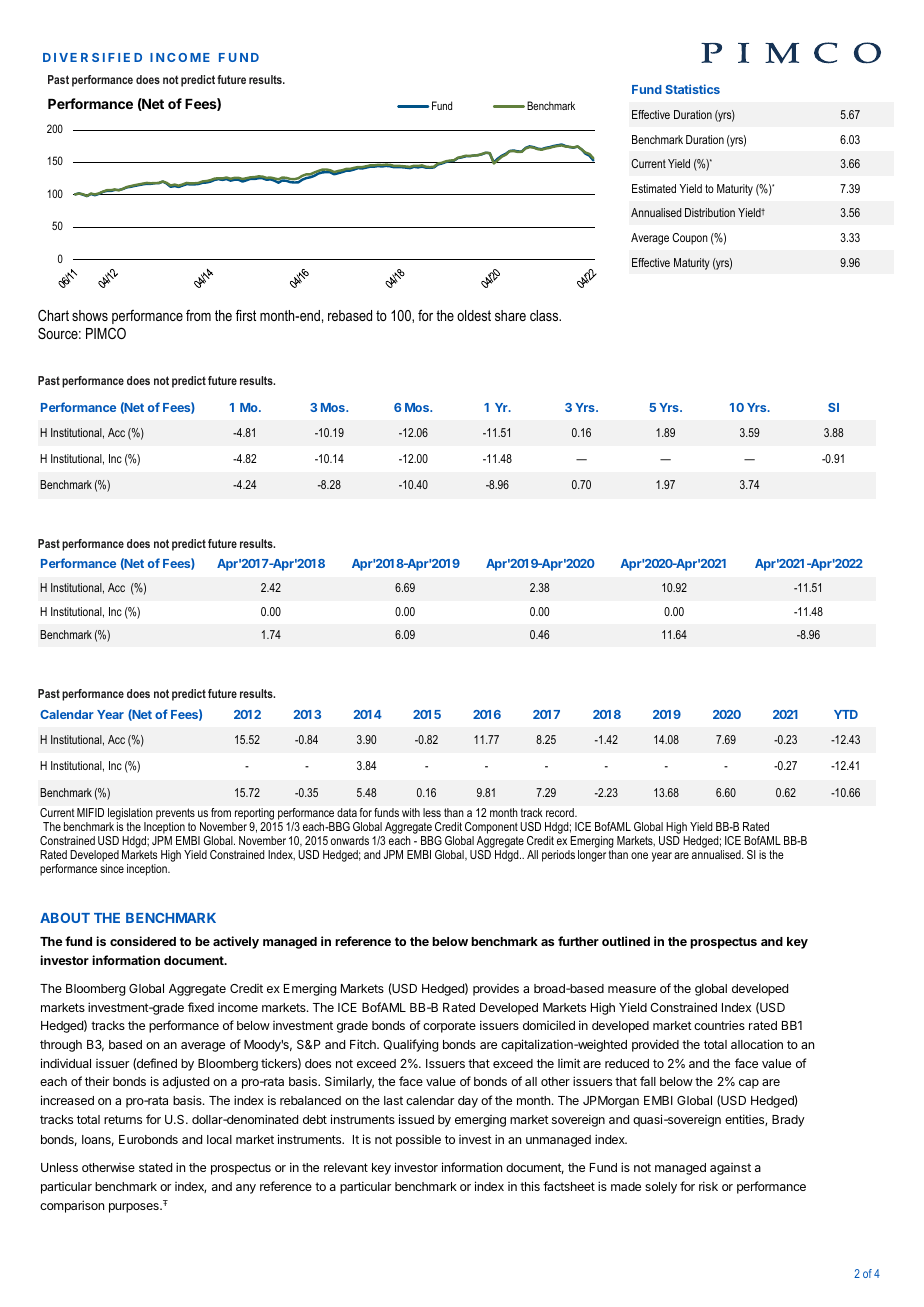  Describe the element at coordinates (418, 1140) in the document. I see `possible` at that location.
